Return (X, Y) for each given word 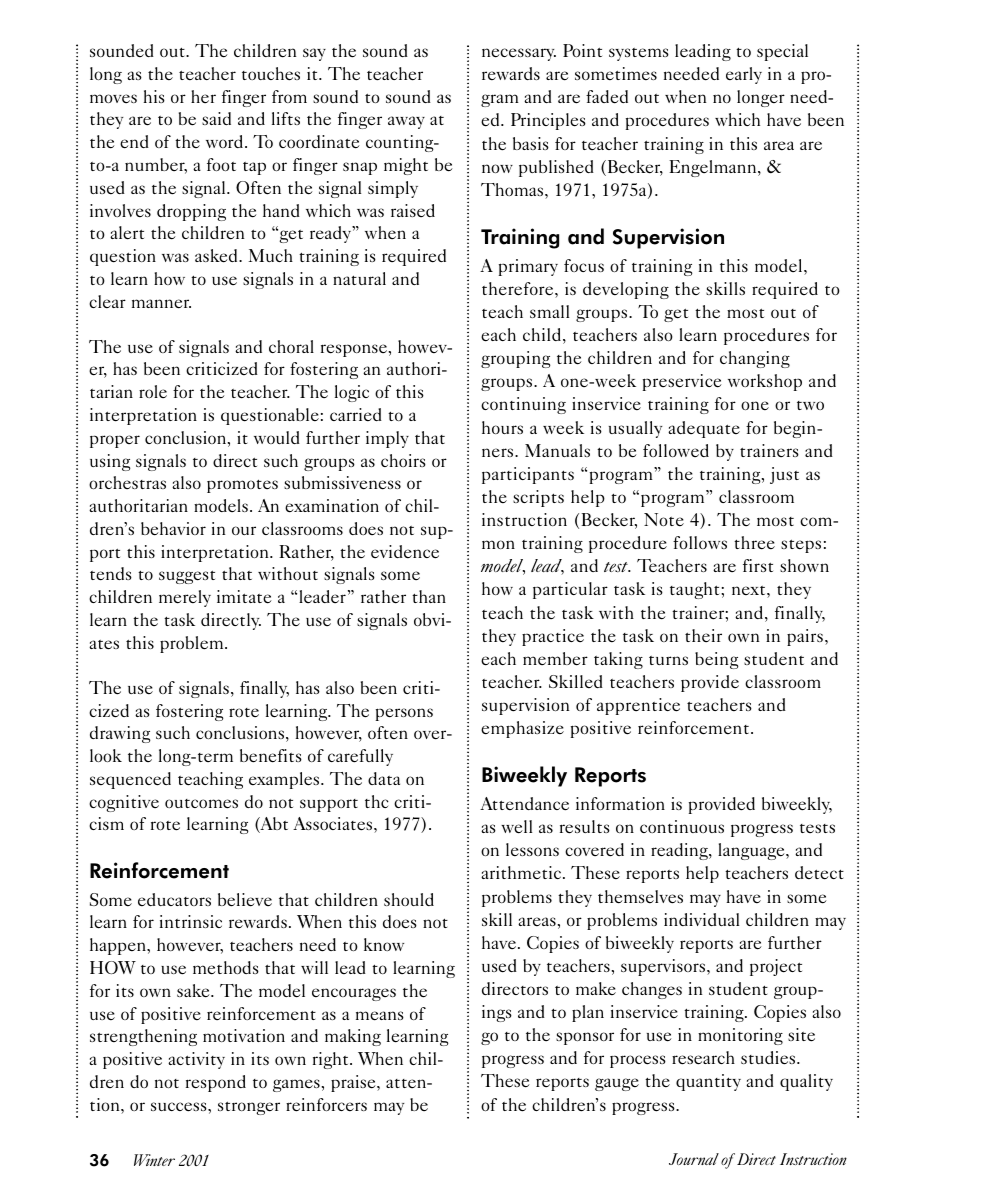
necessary (519, 54)
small (549, 311)
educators (174, 899)
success (180, 1107)
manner (161, 304)
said (216, 118)
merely (185, 598)
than (429, 596)
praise (354, 1083)
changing (755, 359)
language (752, 851)
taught (696, 590)
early (744, 75)
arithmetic (521, 872)
